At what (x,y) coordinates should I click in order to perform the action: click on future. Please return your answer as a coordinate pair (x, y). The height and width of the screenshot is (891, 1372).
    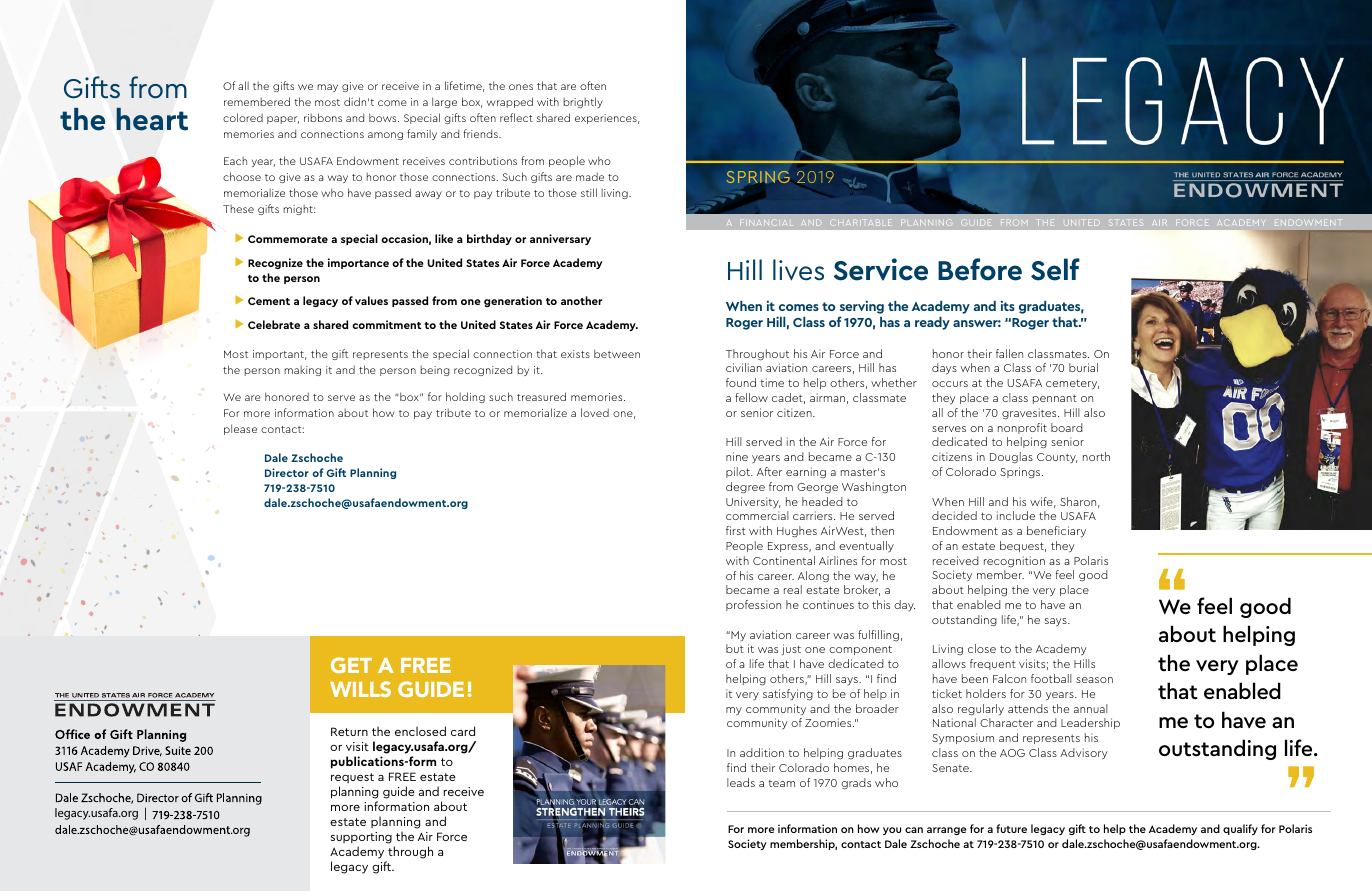
    Looking at the image, I should click on (1011, 828).
